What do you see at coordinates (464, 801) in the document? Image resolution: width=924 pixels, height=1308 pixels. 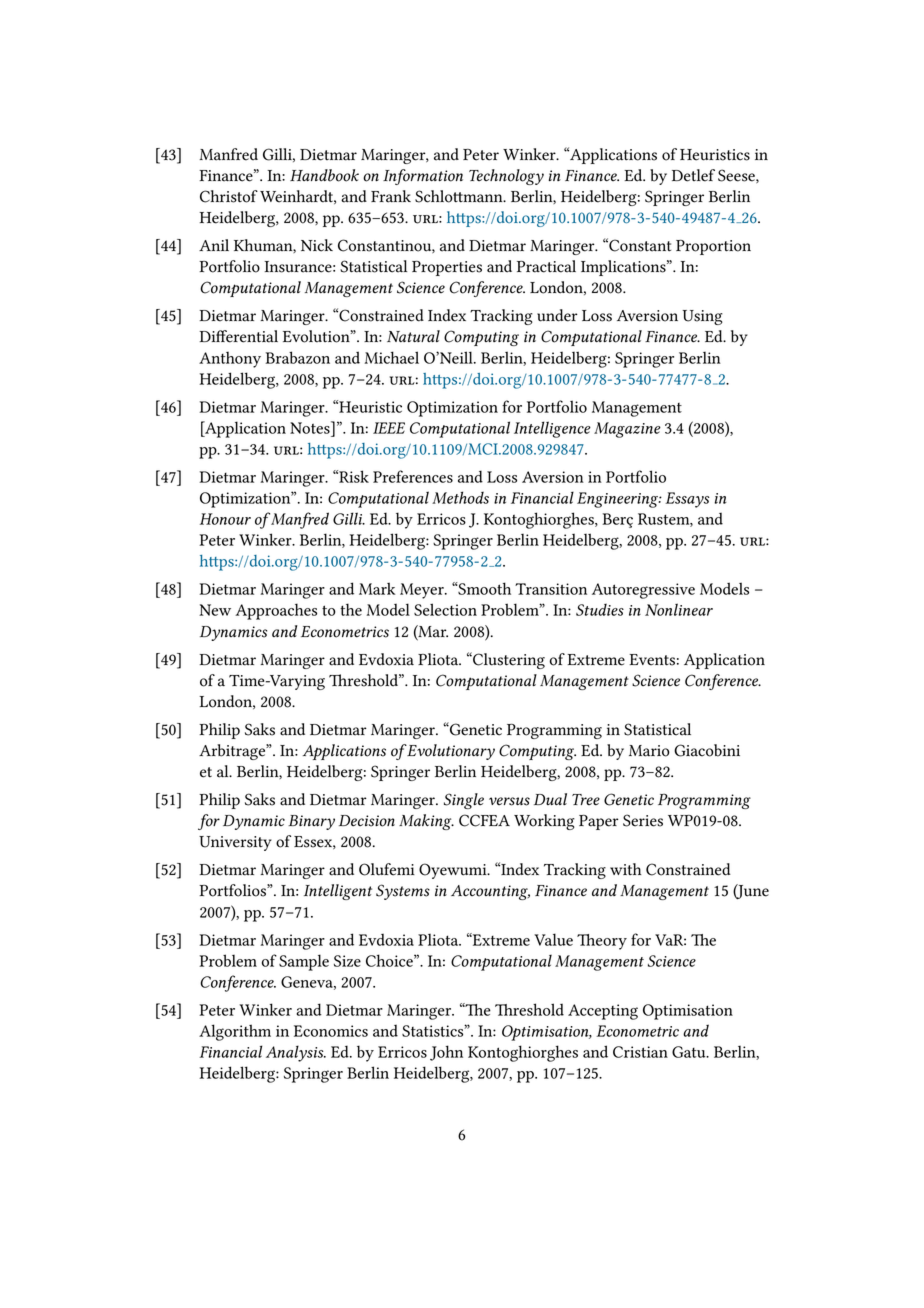 I see `Single` at bounding box center [464, 801].
